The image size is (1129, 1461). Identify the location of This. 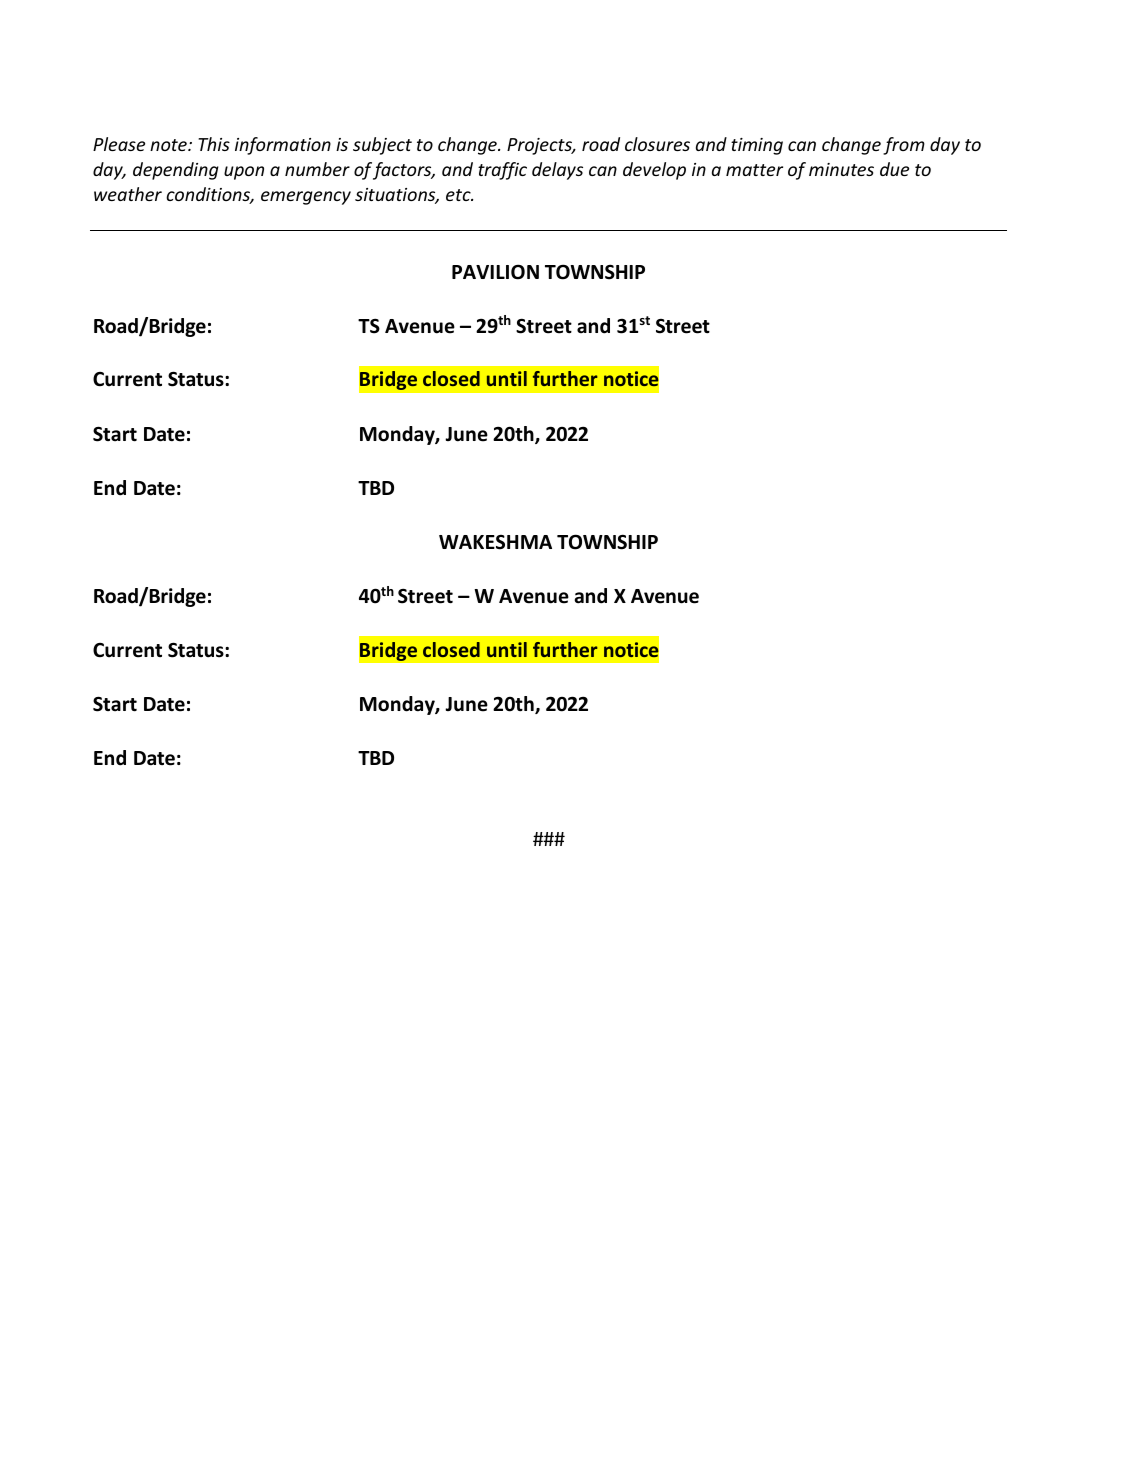
(214, 144).
